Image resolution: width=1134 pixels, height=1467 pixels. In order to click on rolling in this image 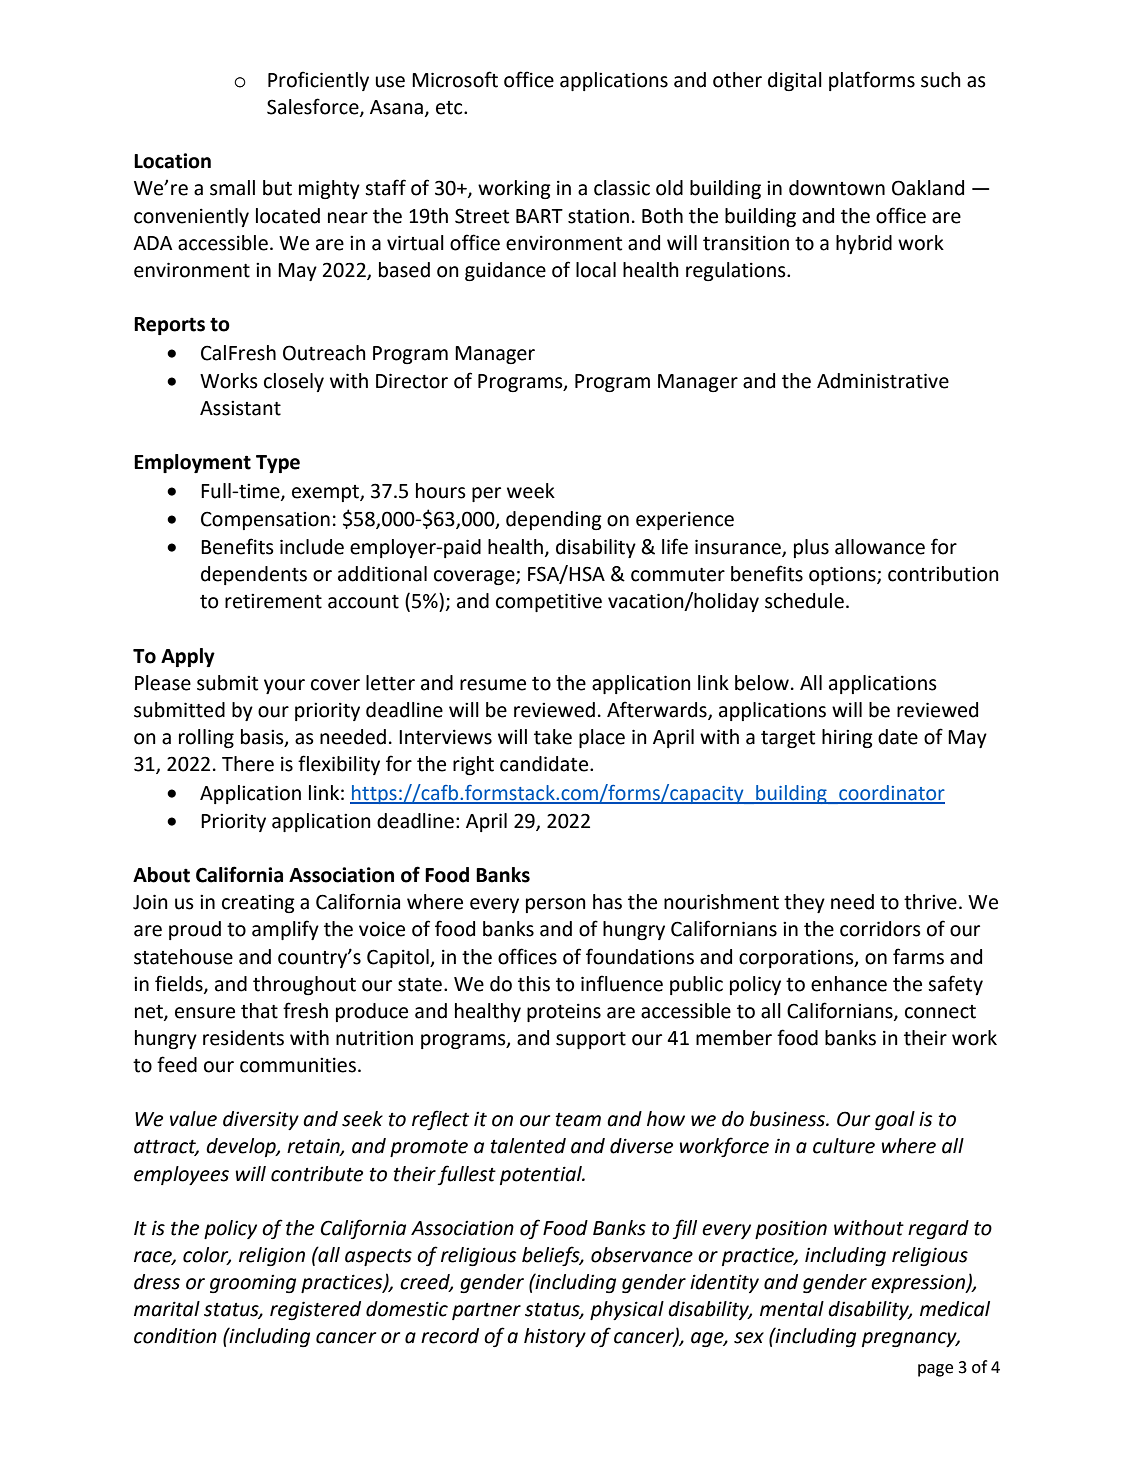, I will do `click(206, 738)`.
